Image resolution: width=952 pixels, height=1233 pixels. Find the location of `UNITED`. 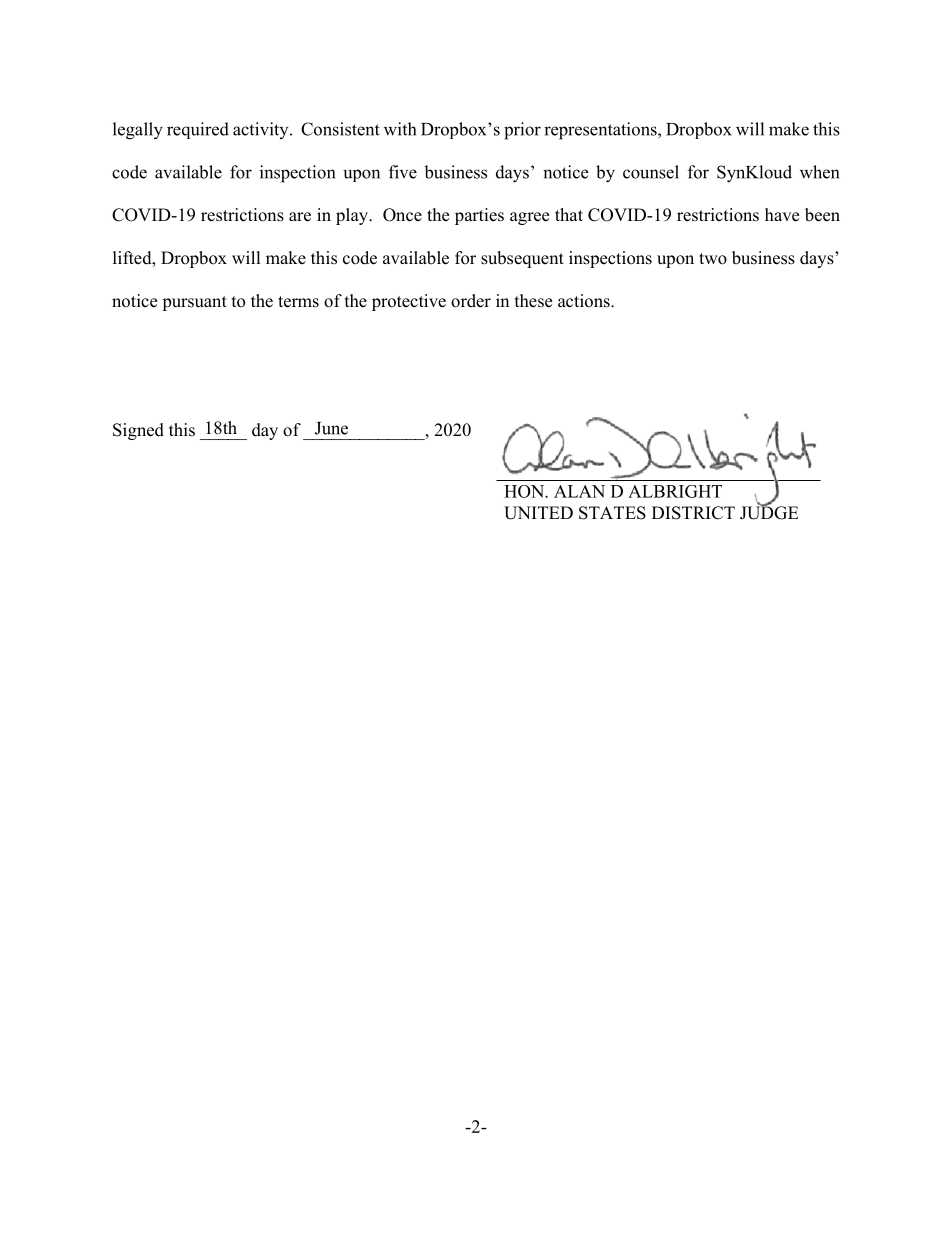

UNITED is located at coordinates (538, 513).
